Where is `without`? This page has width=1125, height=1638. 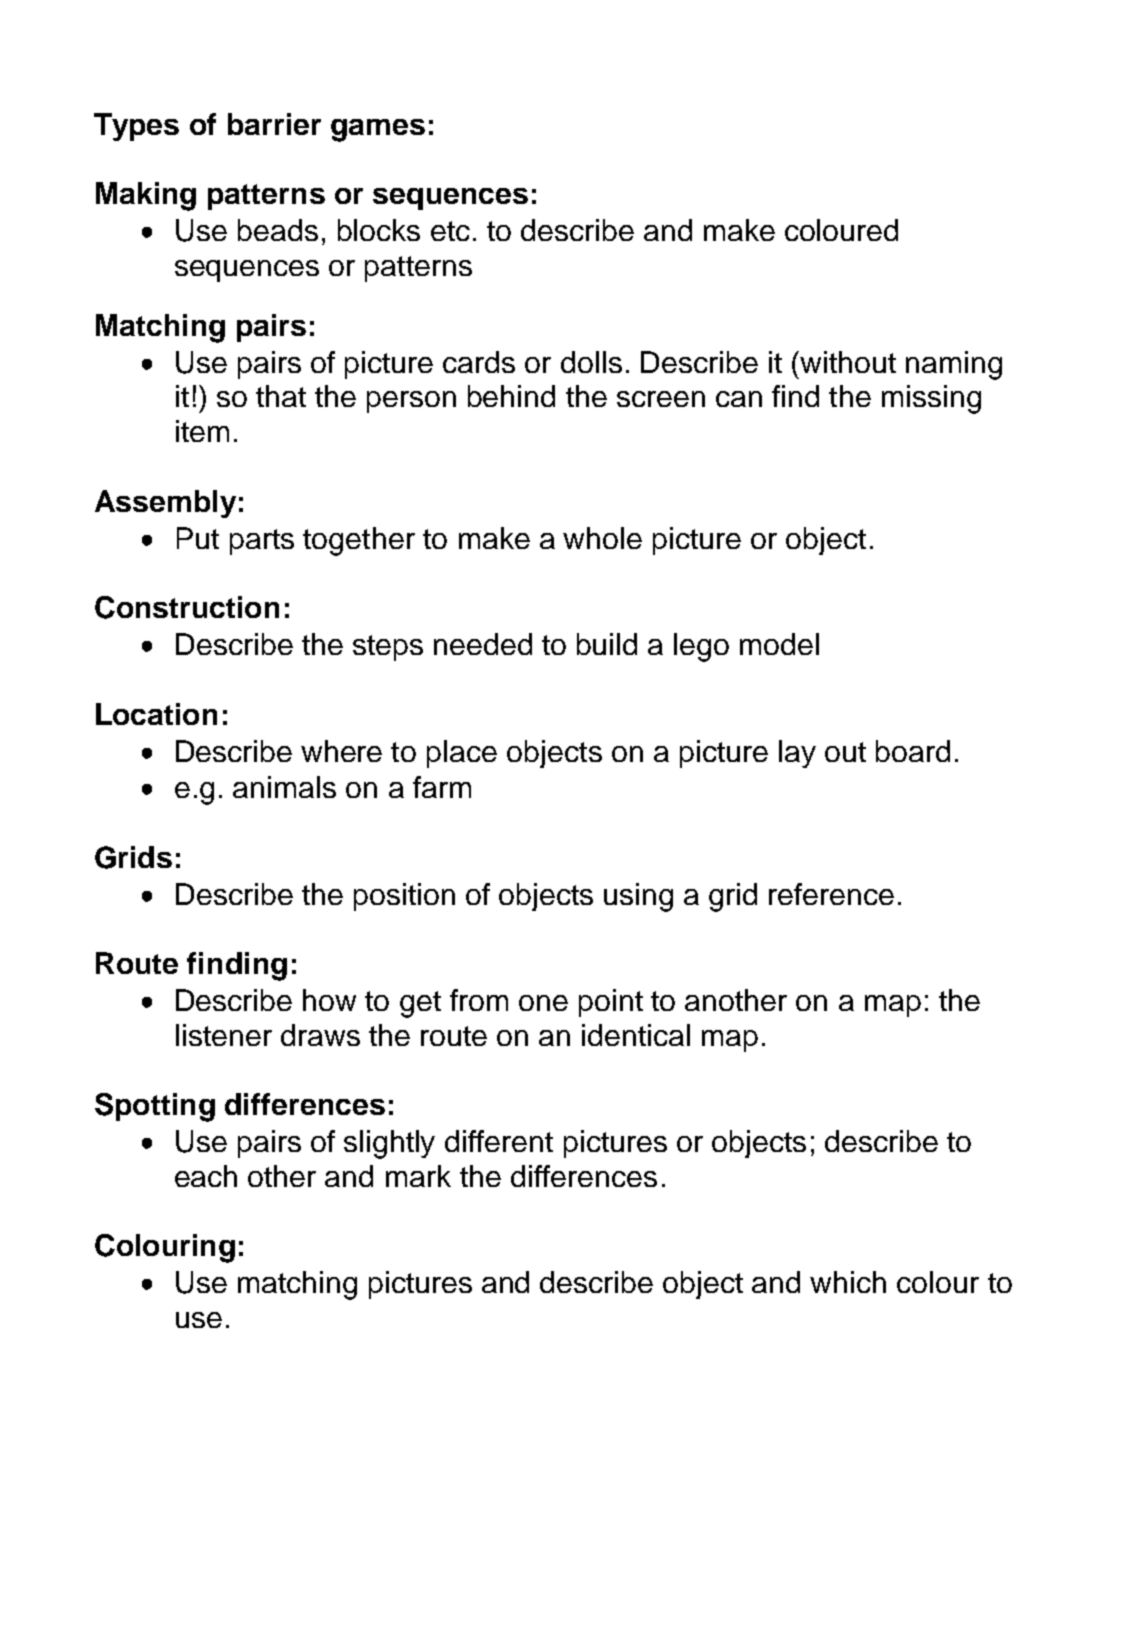
without is located at coordinates (848, 362).
